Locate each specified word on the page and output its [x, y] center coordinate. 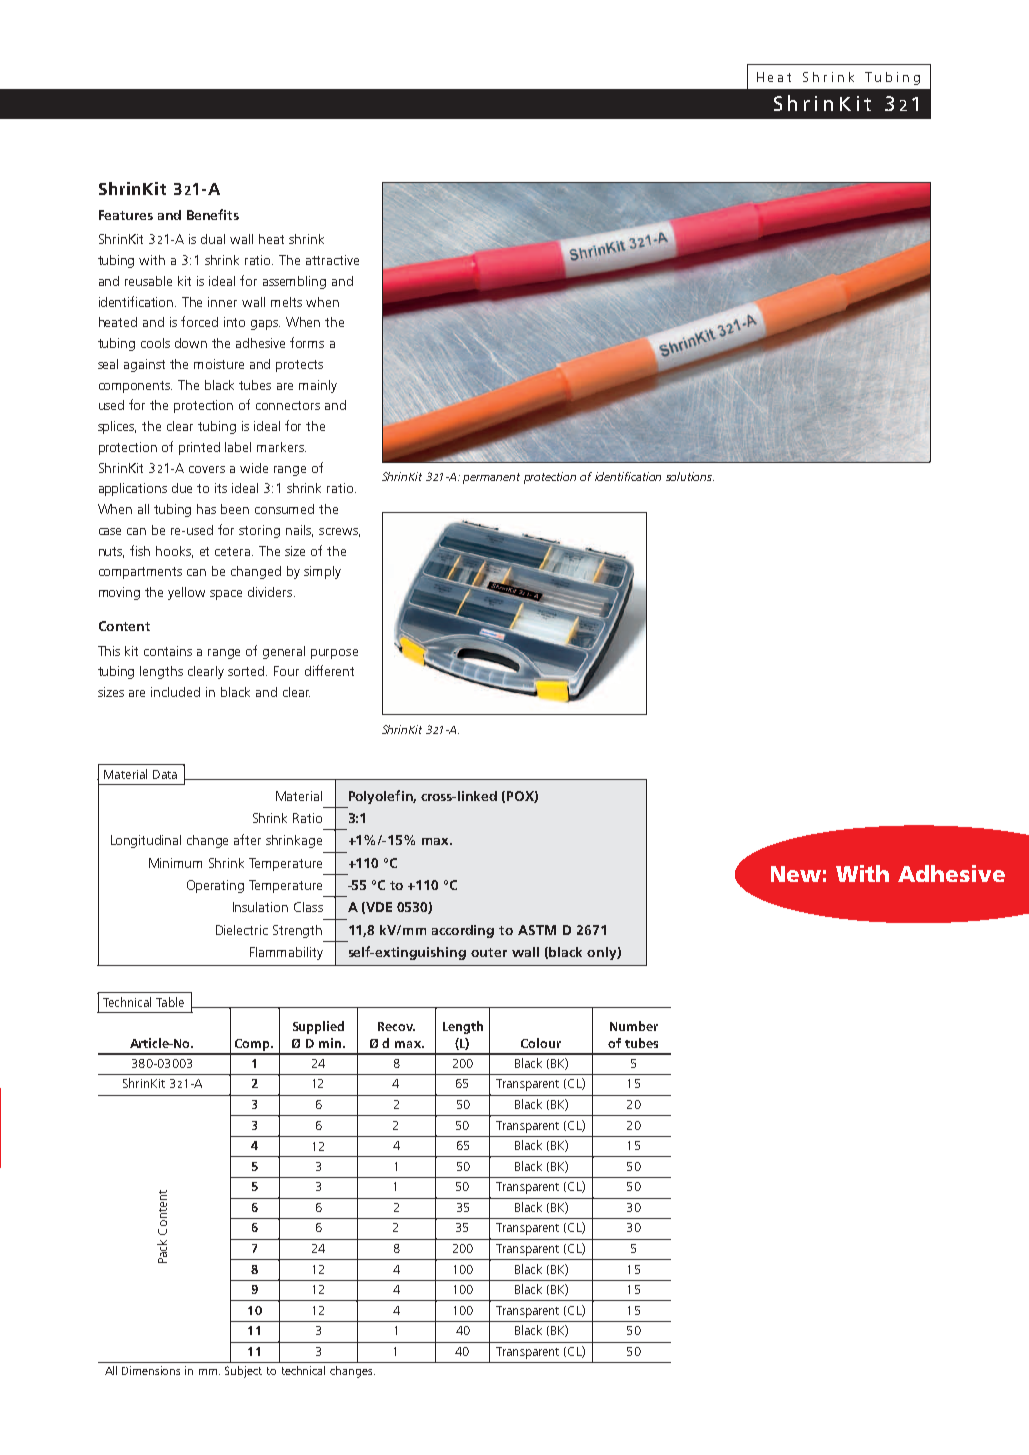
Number [634, 1026]
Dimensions [151, 1370]
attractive [332, 260]
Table [170, 1002]
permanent [491, 478]
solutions [690, 476]
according [463, 931]
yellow [186, 593]
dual [213, 239]
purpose [334, 654]
